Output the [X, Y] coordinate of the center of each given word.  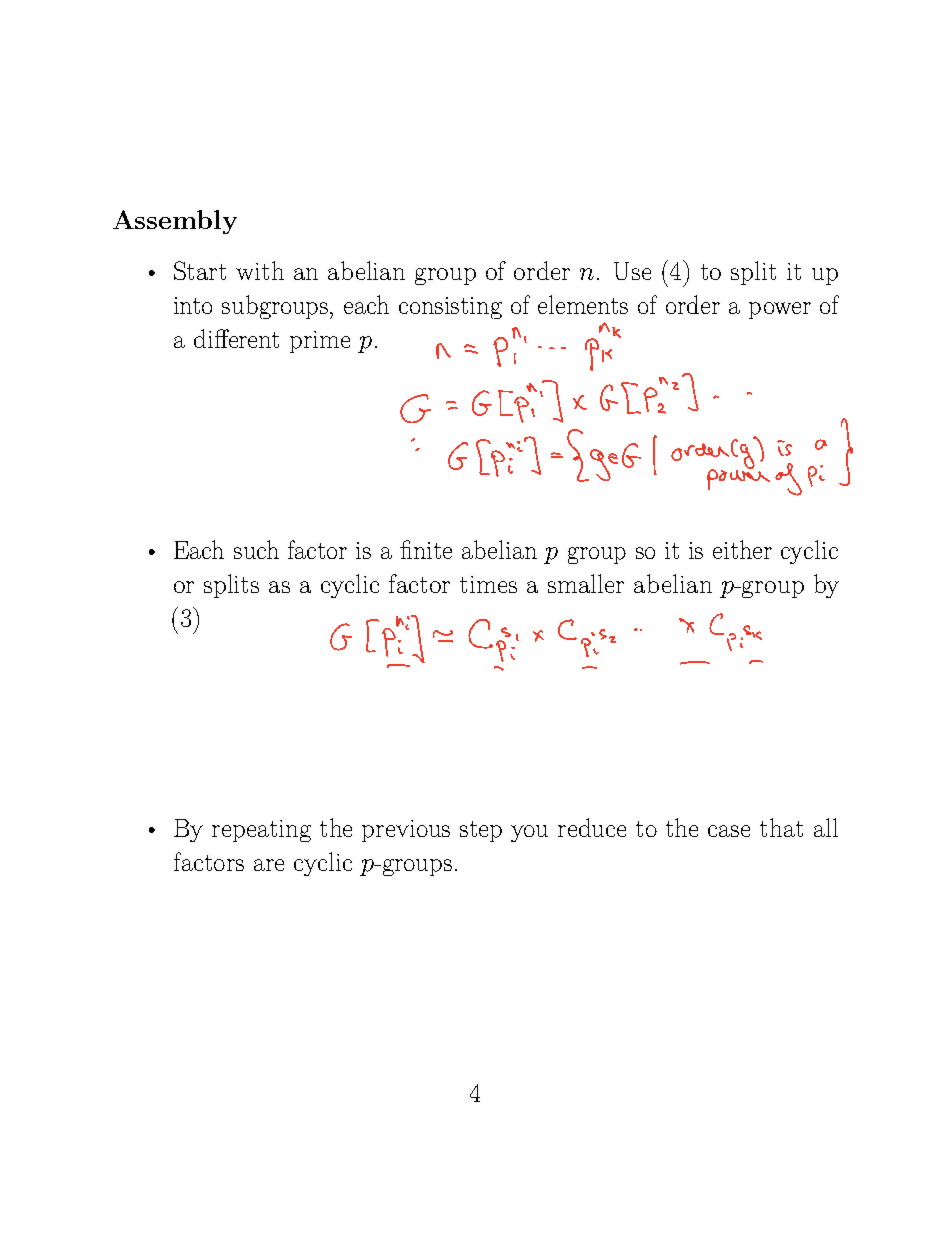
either [742, 549]
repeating [261, 831]
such [256, 549]
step [481, 831]
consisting [450, 308]
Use [632, 271]
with [260, 270]
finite [426, 549]
